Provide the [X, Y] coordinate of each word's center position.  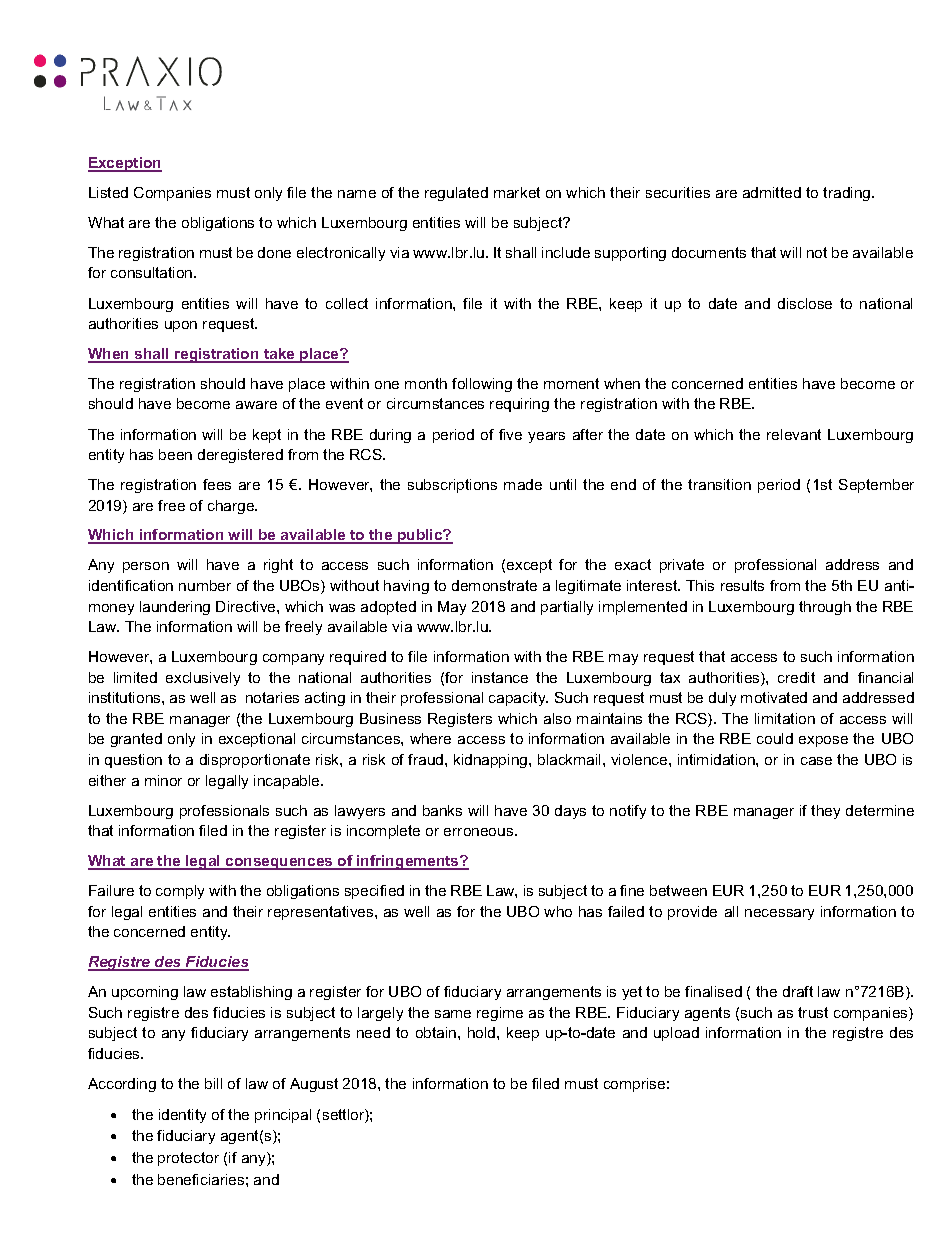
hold [483, 1032]
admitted [772, 192]
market [517, 192]
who [558, 911]
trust [813, 1012]
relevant [794, 434]
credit [796, 677]
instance [500, 677]
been [175, 454]
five [510, 434]
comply [180, 892]
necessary [779, 914]
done [274, 252]
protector [188, 1159]
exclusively [203, 679]
